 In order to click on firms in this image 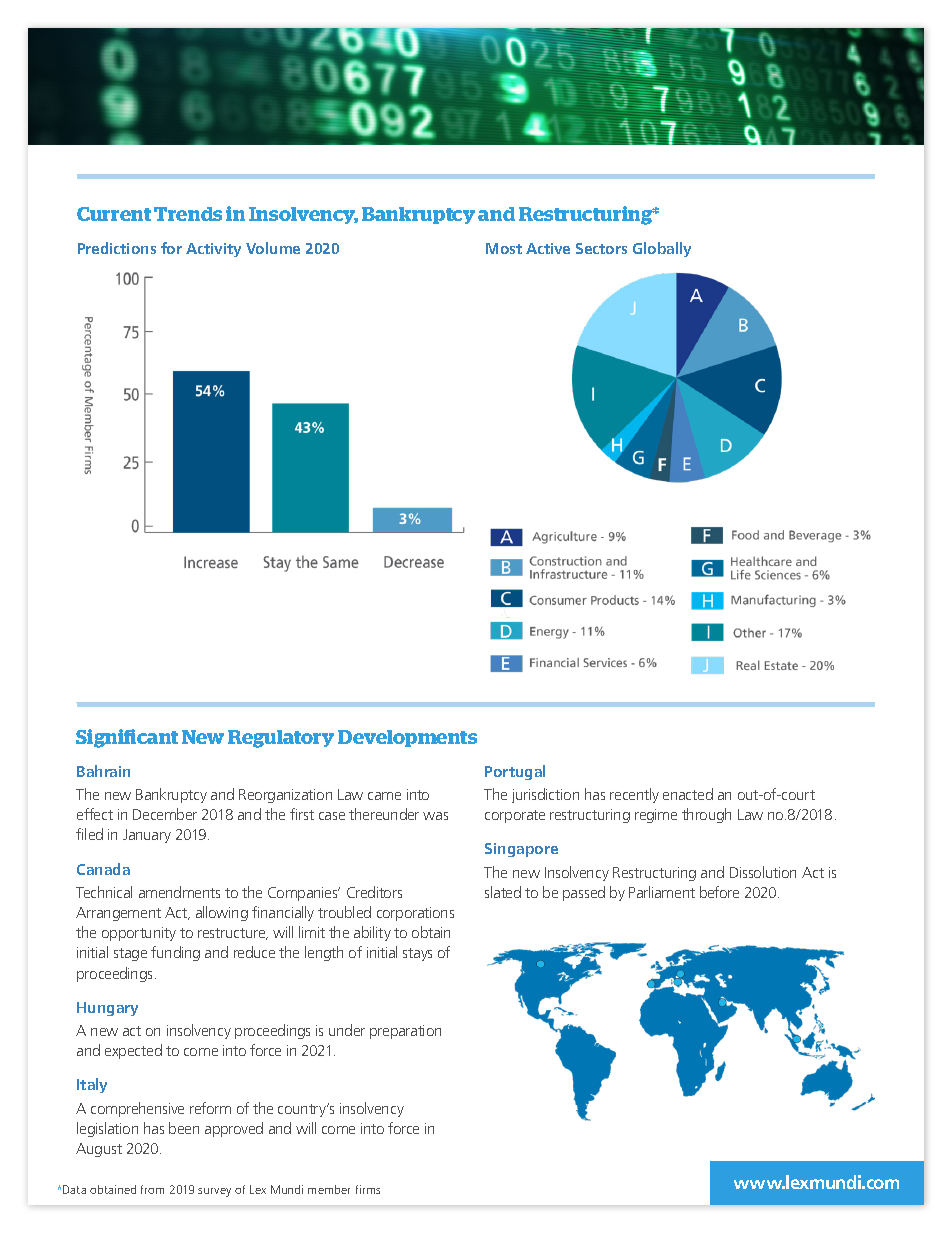, I will do `click(368, 1189)`.
